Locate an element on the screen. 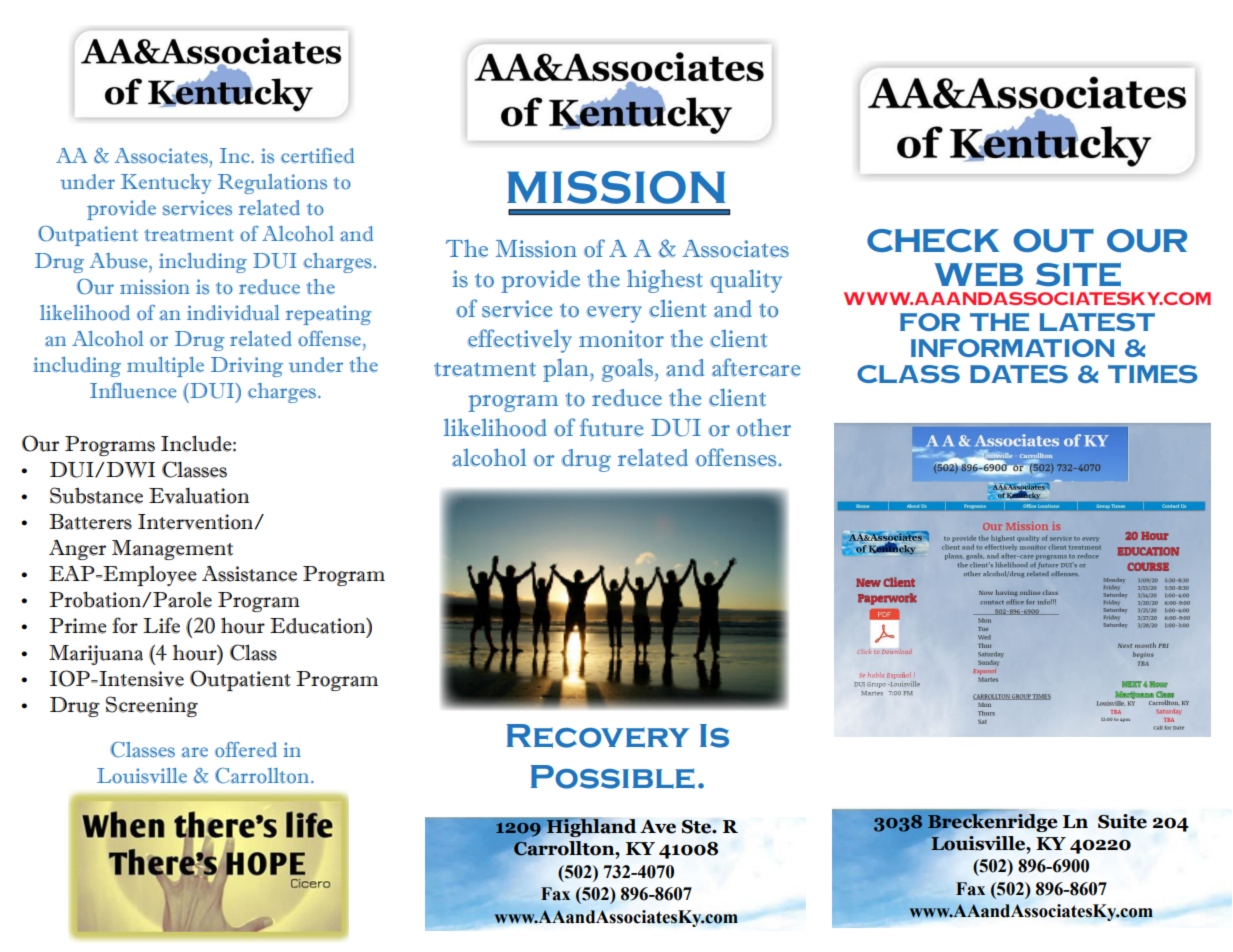  future is located at coordinates (611, 427).
